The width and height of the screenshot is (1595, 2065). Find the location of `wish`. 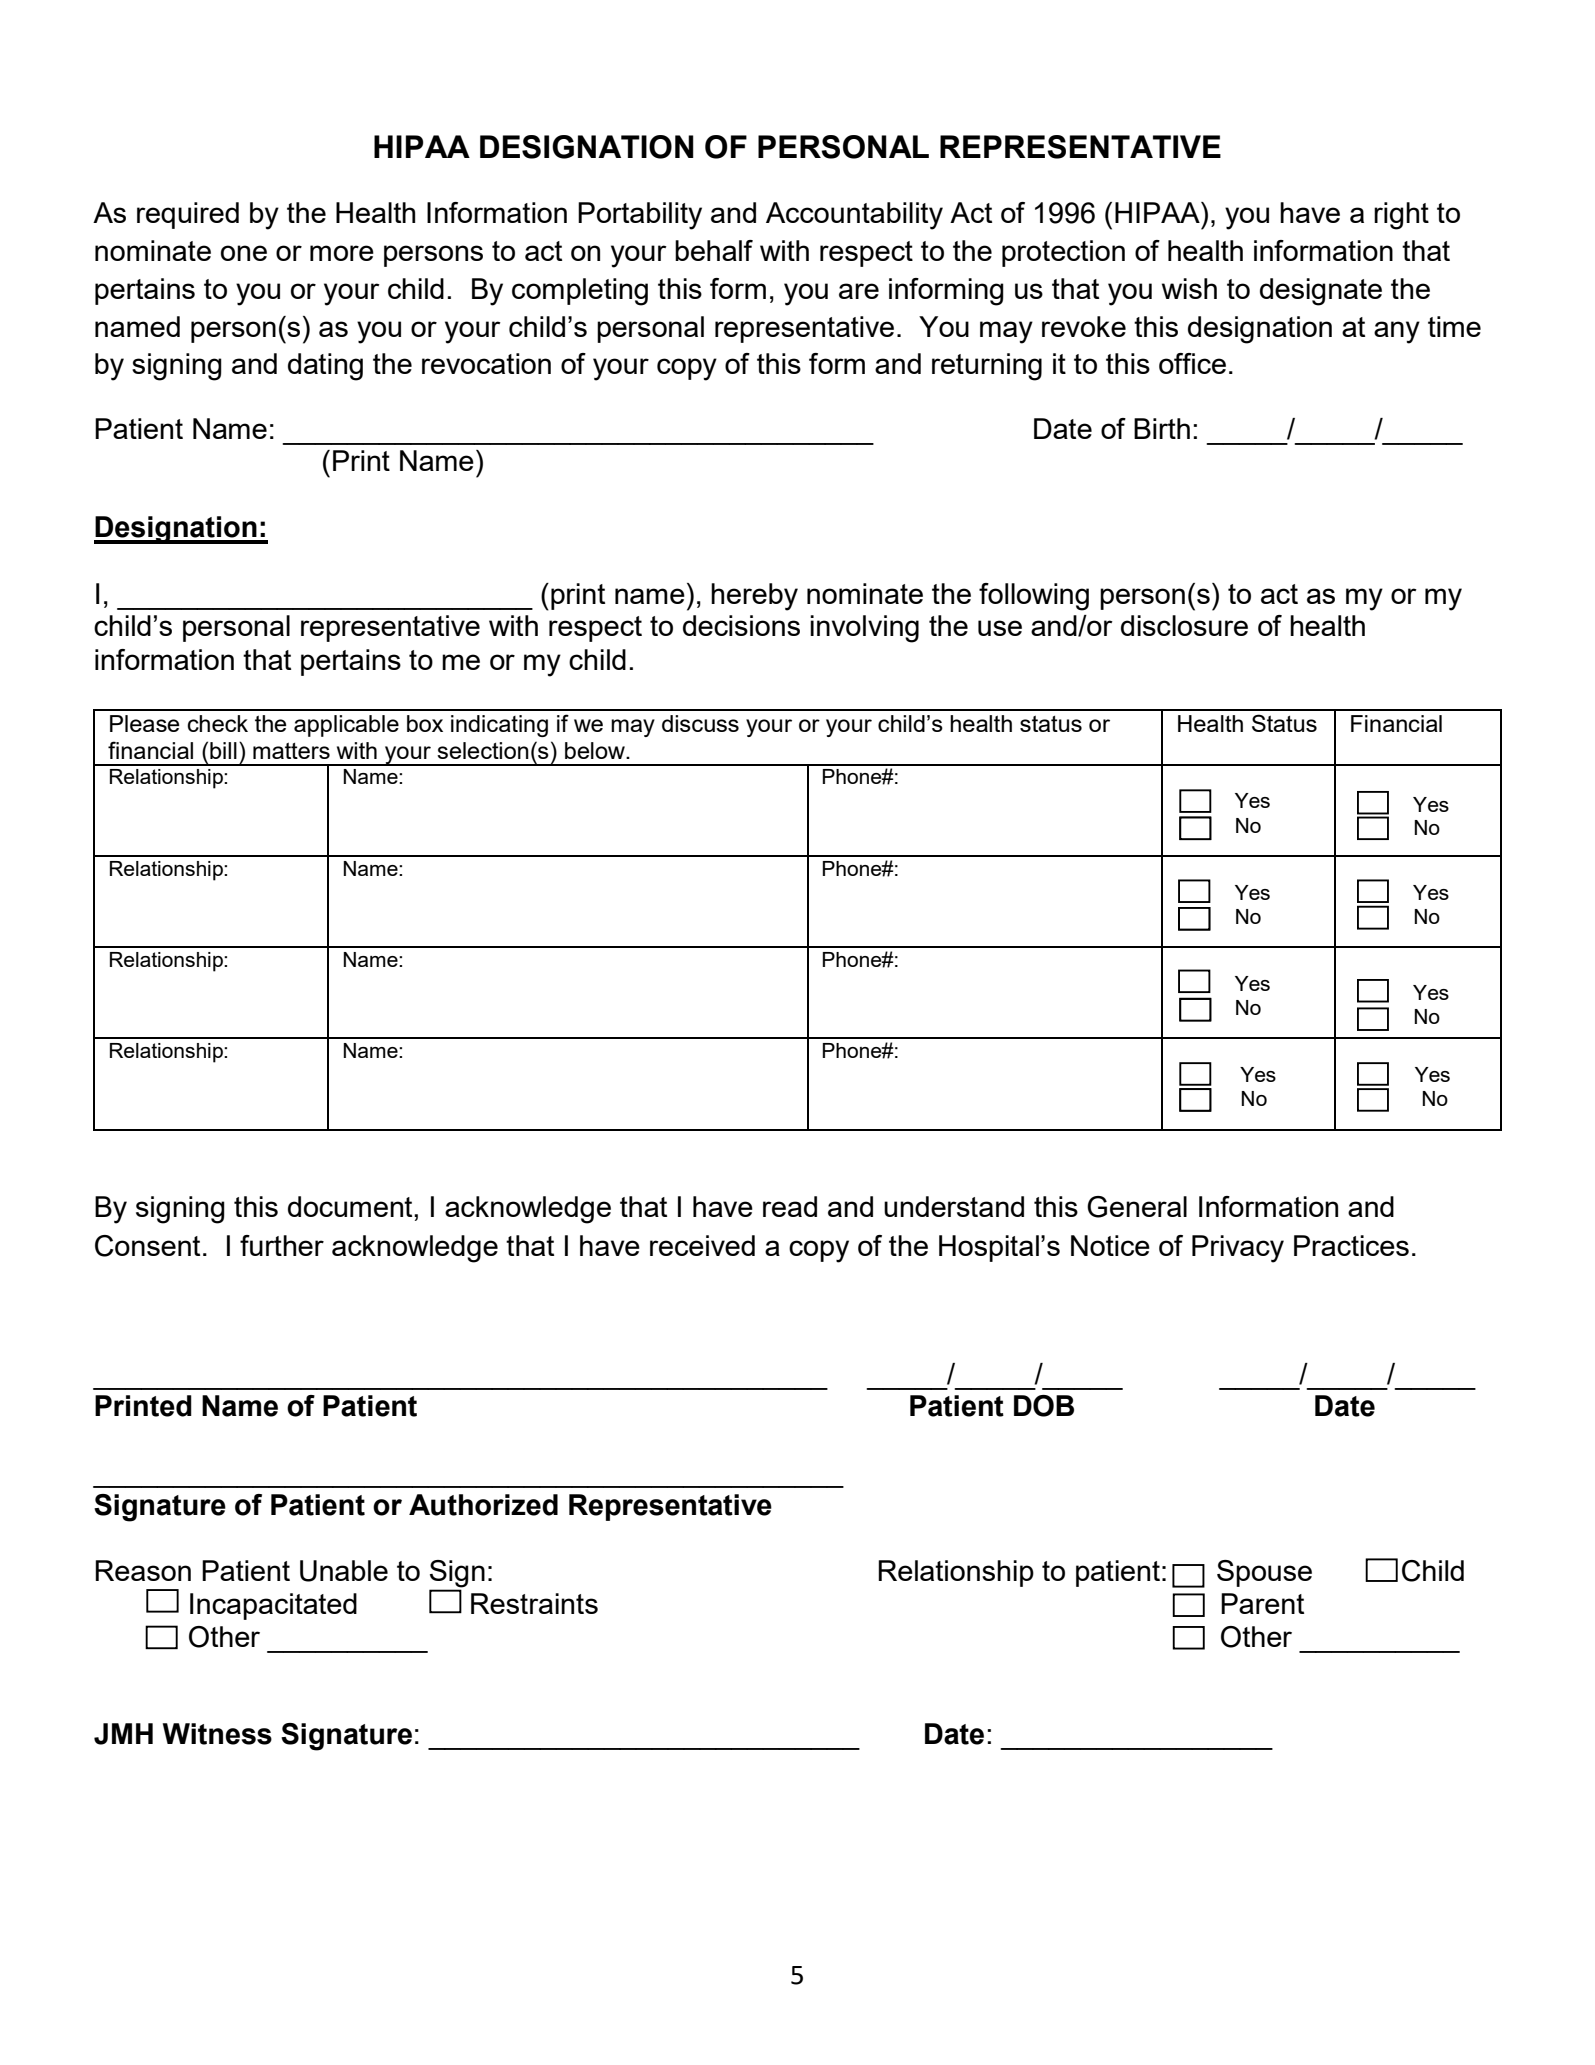

wish is located at coordinates (1189, 288).
